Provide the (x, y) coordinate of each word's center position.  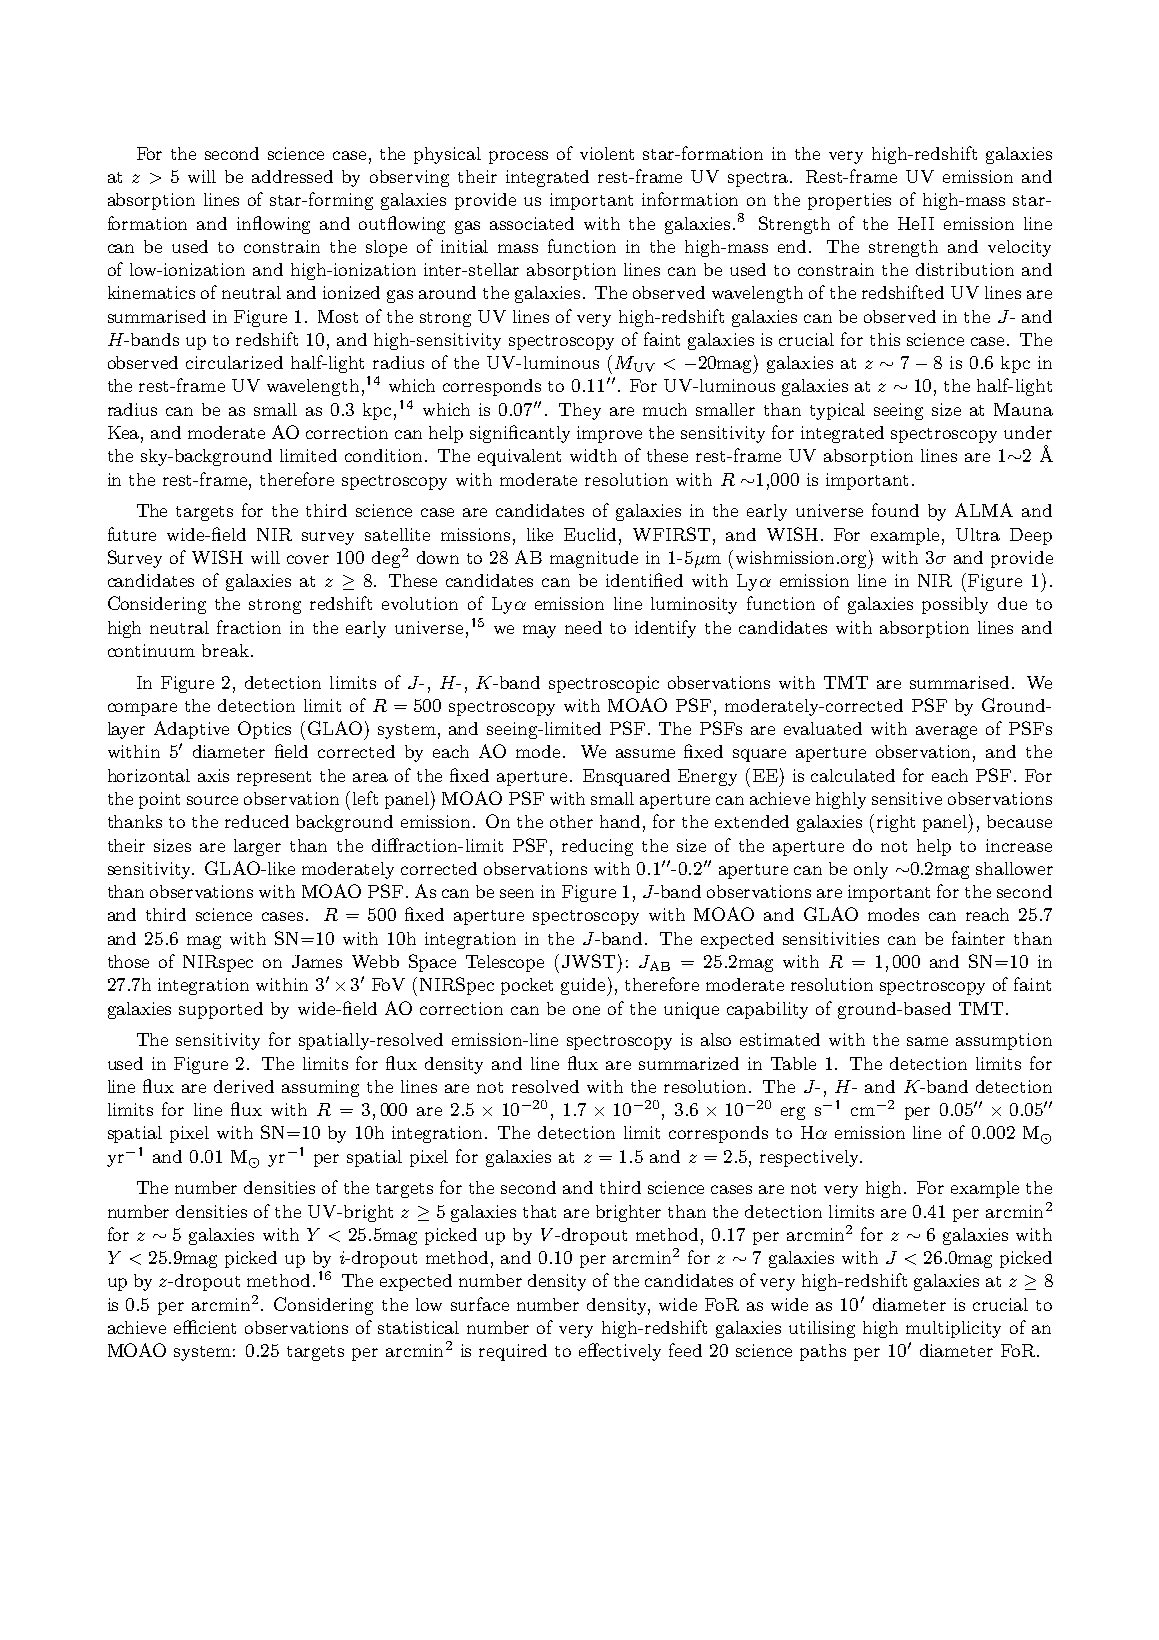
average (946, 732)
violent (607, 153)
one (586, 1010)
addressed (292, 176)
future (132, 534)
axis (213, 775)
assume (645, 753)
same (927, 1041)
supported (221, 1010)
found (895, 510)
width (593, 455)
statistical (418, 1327)
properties (849, 201)
